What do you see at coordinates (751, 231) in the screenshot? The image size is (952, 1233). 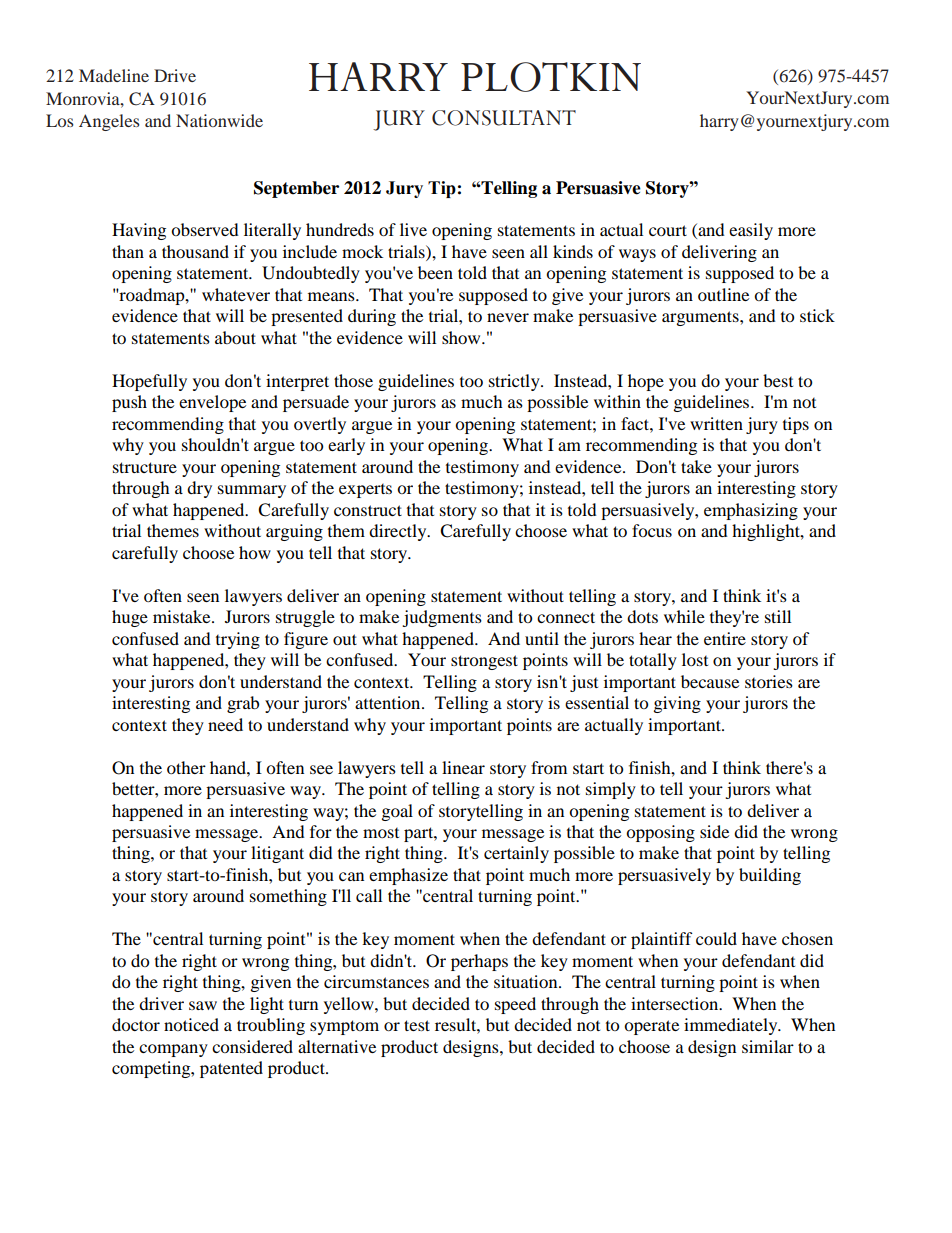 I see `easily` at bounding box center [751, 231].
